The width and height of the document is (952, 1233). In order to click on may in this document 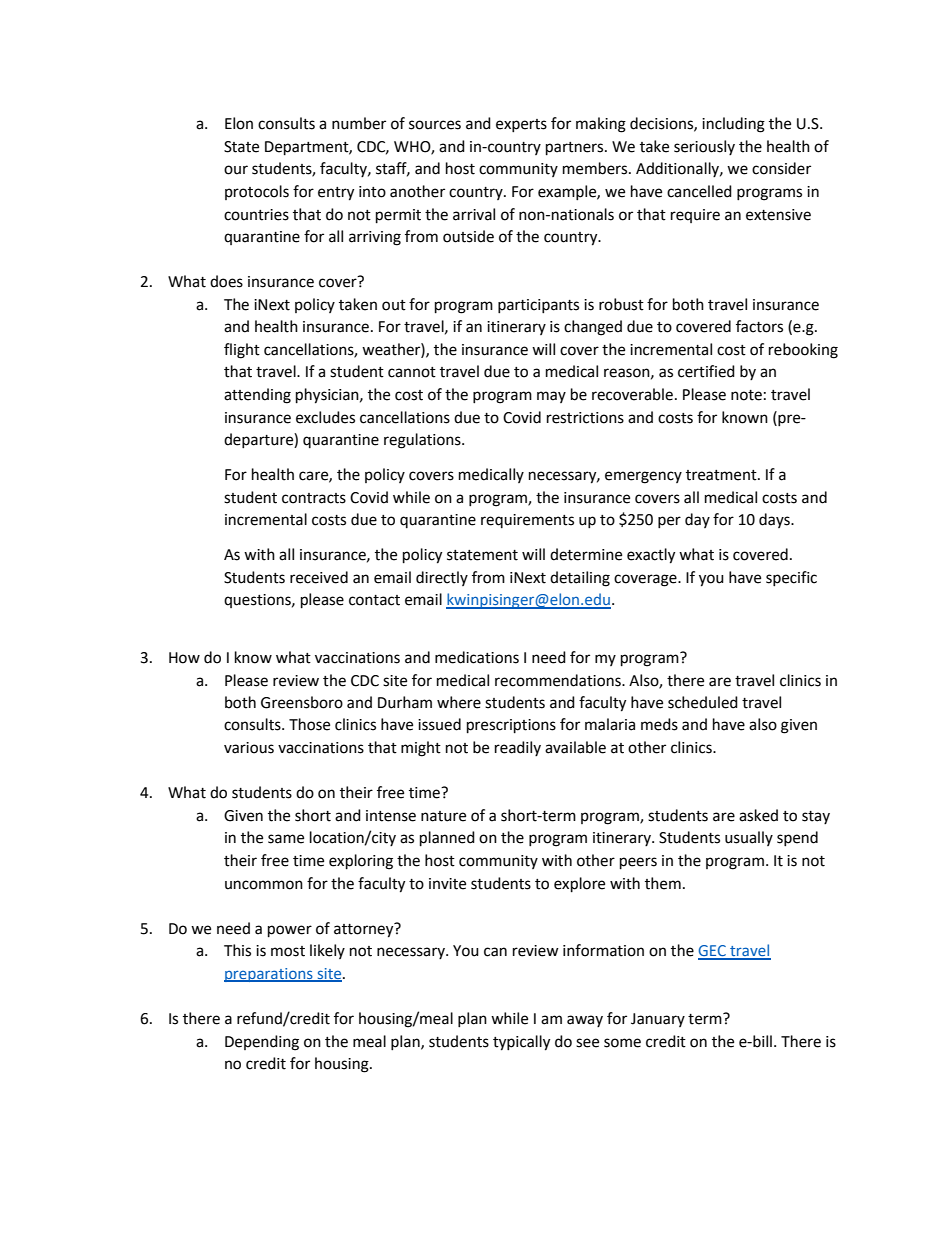, I will do `click(551, 397)`.
